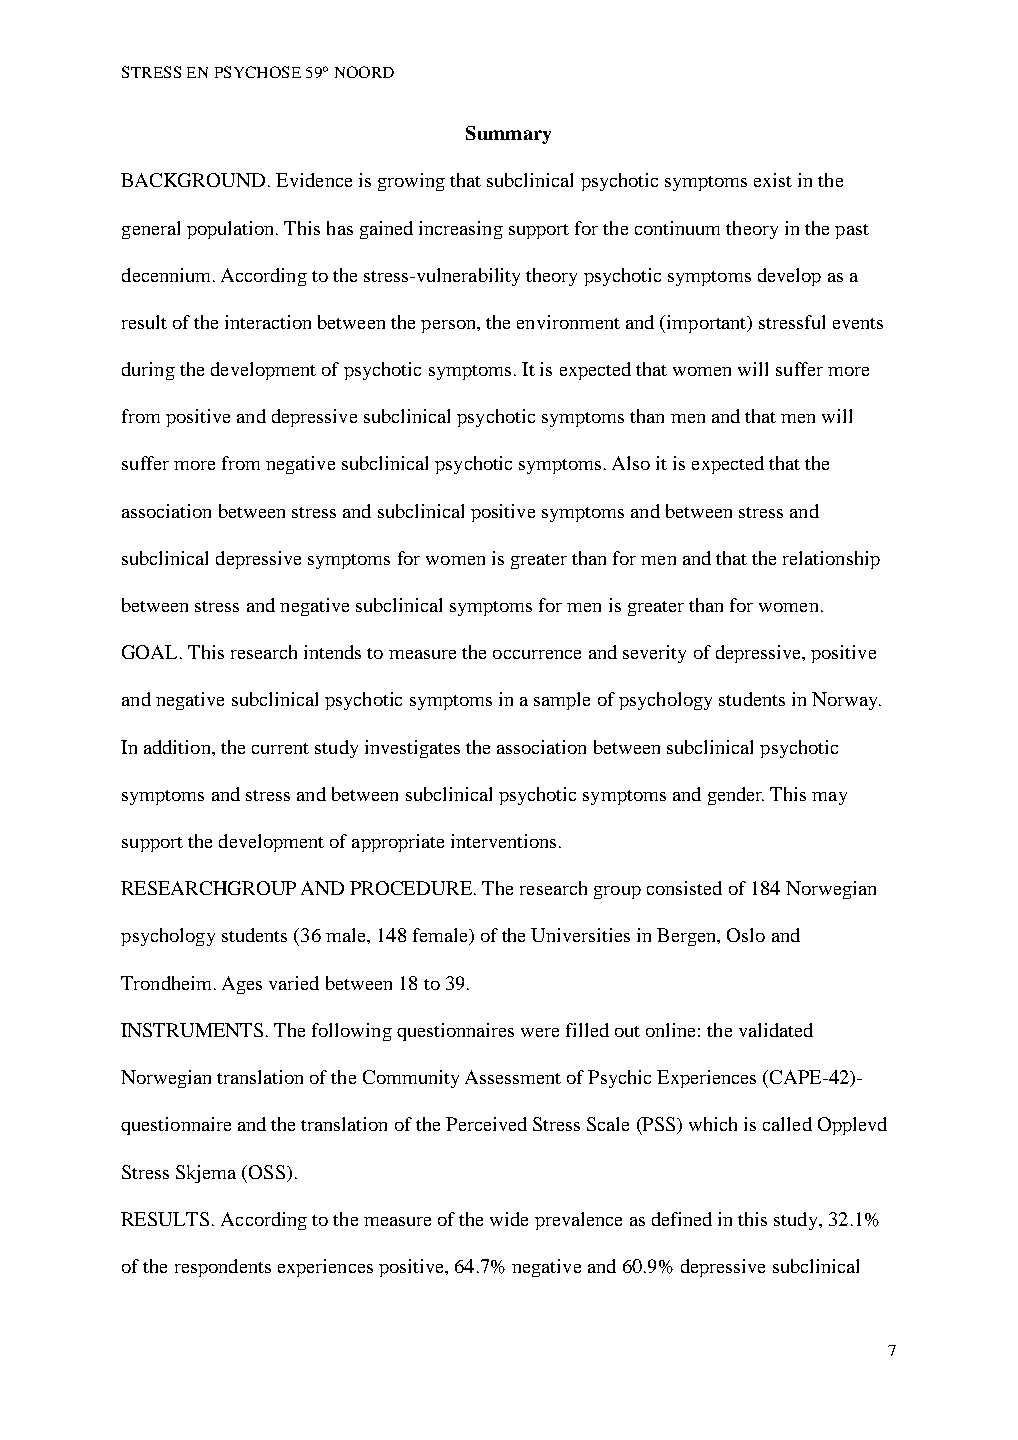 Image resolution: width=1018 pixels, height=1440 pixels. I want to click on sample, so click(562, 701).
